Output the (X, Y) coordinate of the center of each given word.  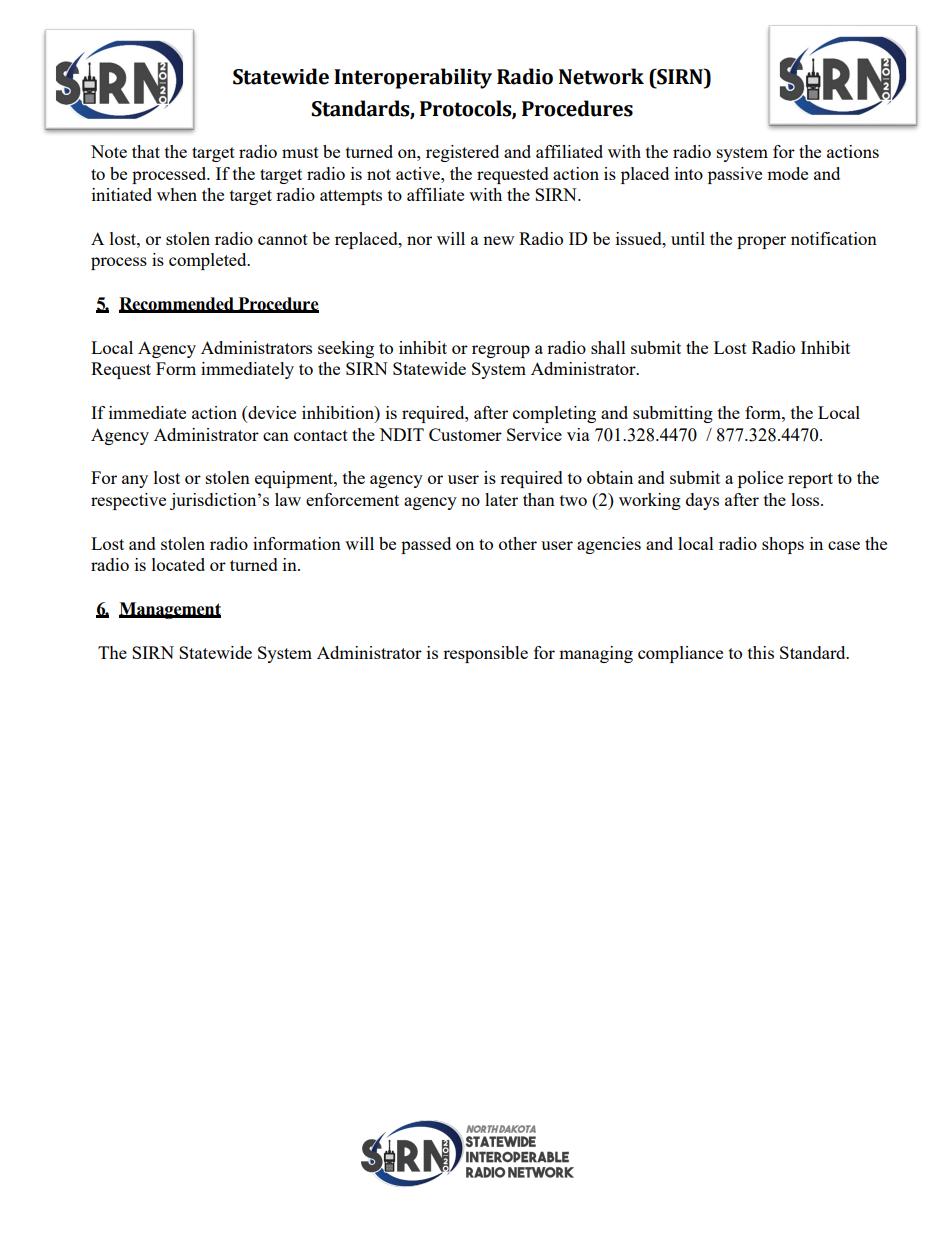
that (146, 151)
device (271, 414)
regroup (501, 351)
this (761, 652)
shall (608, 347)
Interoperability (413, 78)
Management (170, 610)
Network (601, 76)
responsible (485, 654)
